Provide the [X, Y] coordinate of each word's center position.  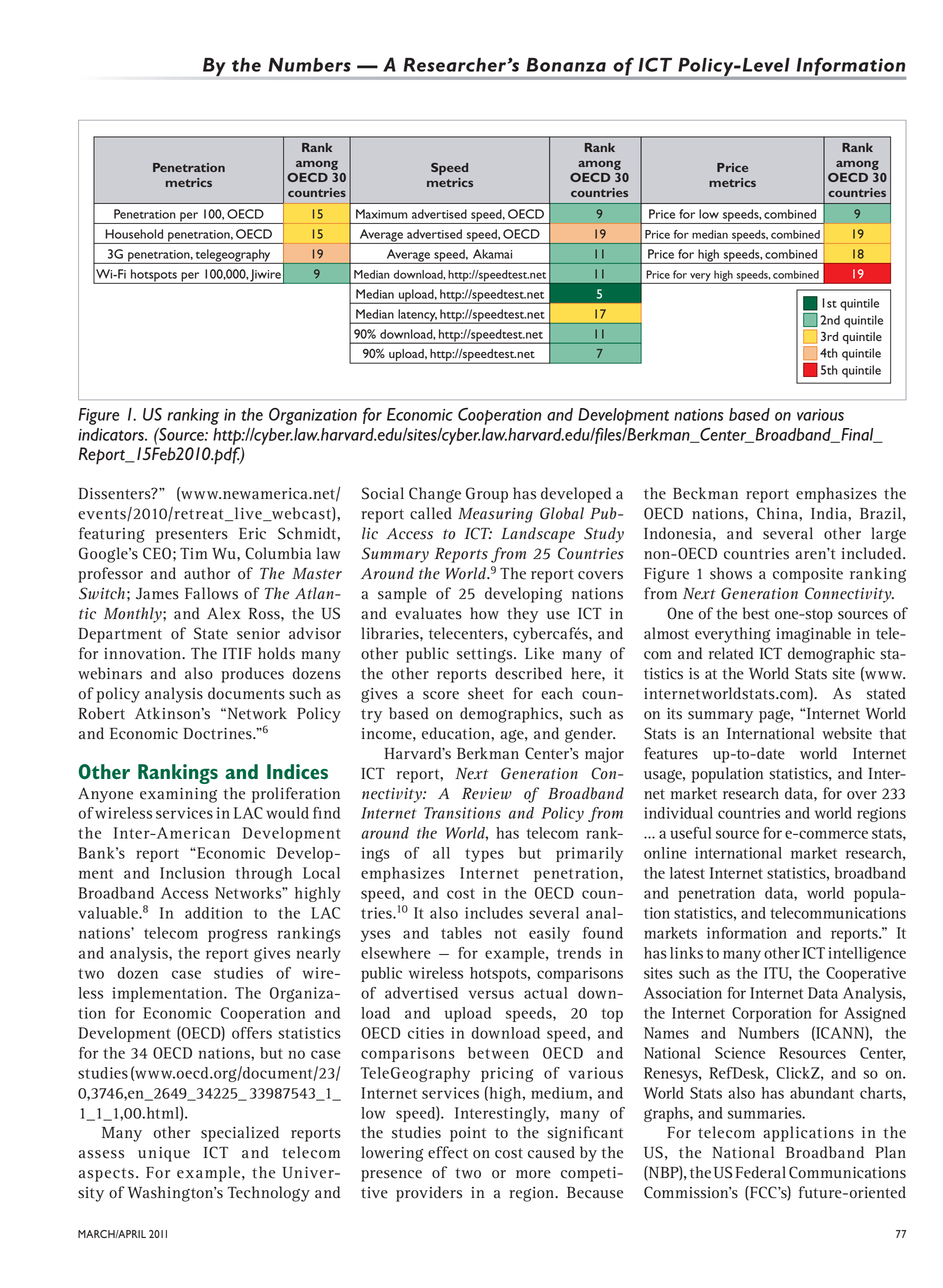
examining [178, 795]
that [892, 733]
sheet [486, 693]
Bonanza [566, 65]
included [872, 553]
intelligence [867, 954]
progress [237, 935]
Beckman [705, 493]
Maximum [382, 214]
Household [134, 234]
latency [417, 316]
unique [164, 1154]
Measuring [495, 515]
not [506, 933]
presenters [192, 536]
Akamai [492, 254]
